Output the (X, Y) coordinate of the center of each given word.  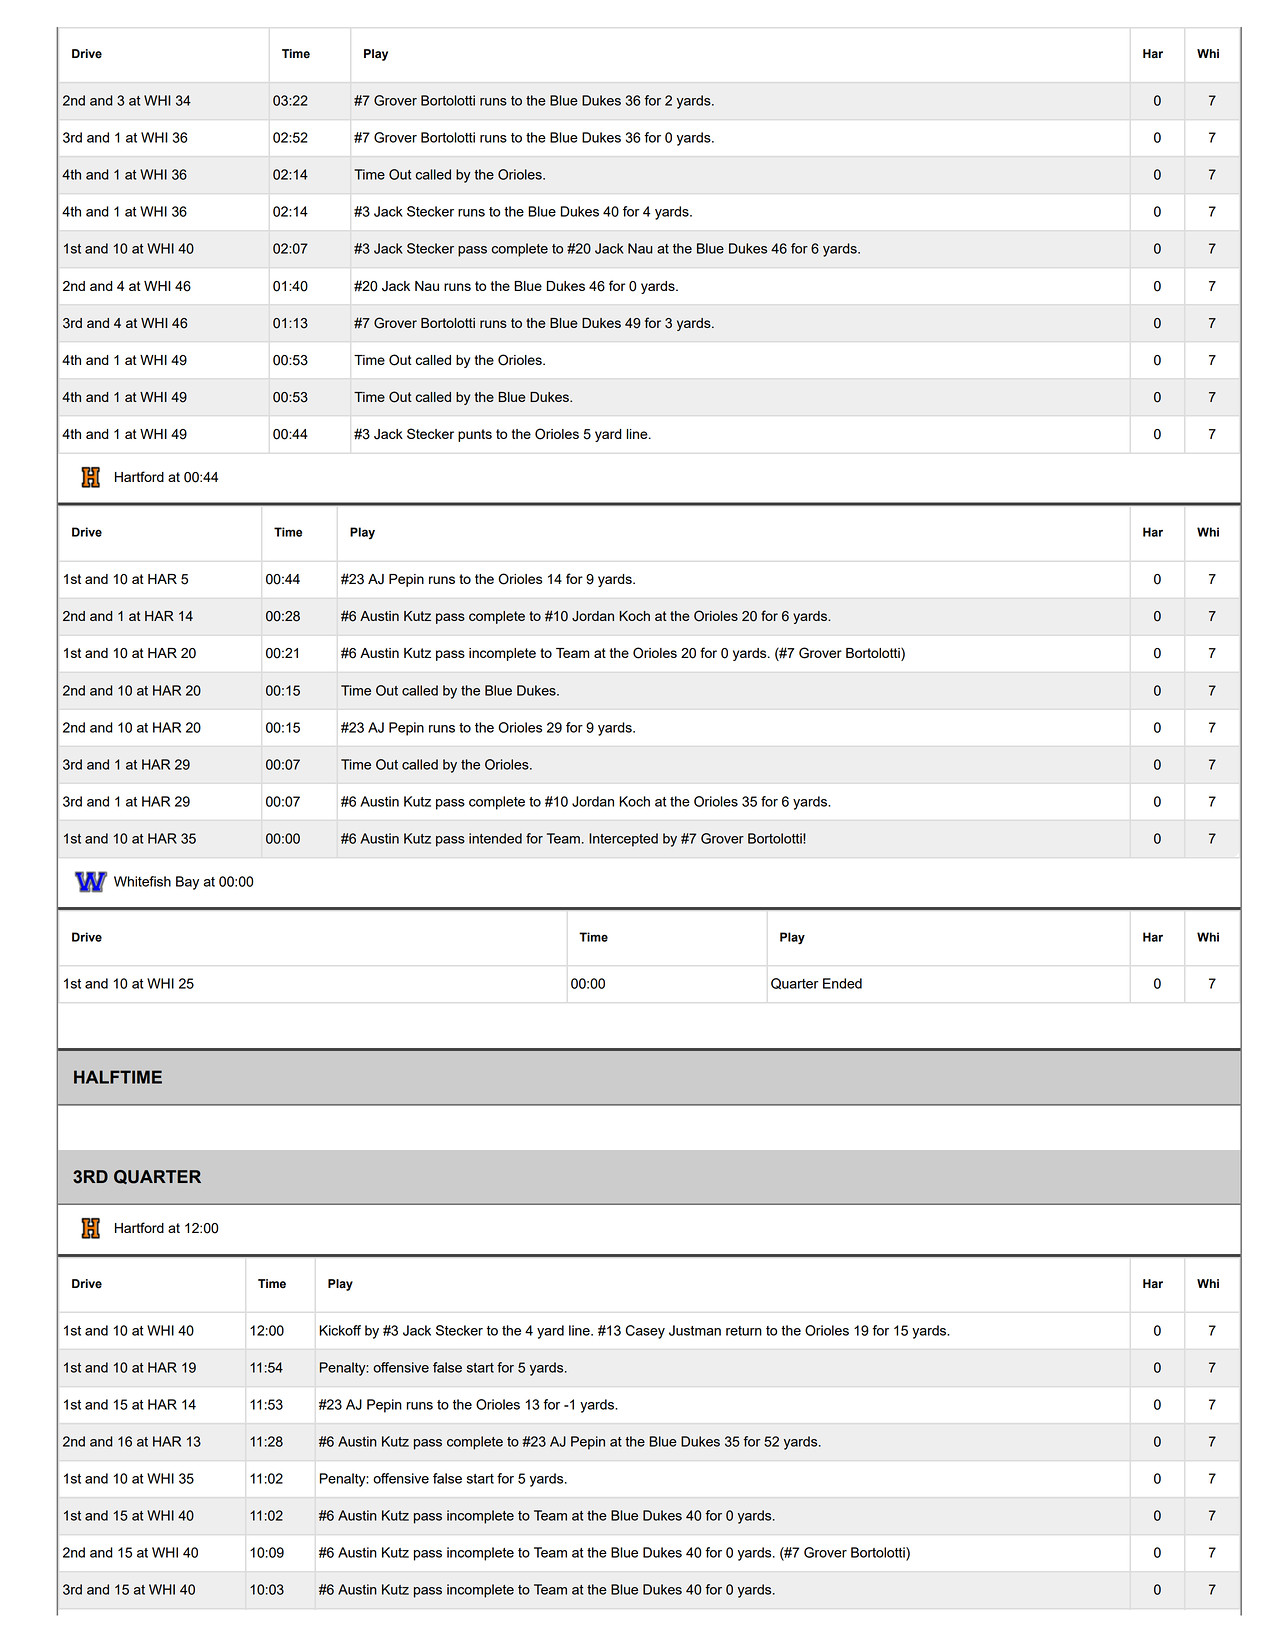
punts (475, 435)
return (744, 1331)
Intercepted (623, 840)
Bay (187, 883)
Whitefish (142, 881)
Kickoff (340, 1330)
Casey (645, 1332)
